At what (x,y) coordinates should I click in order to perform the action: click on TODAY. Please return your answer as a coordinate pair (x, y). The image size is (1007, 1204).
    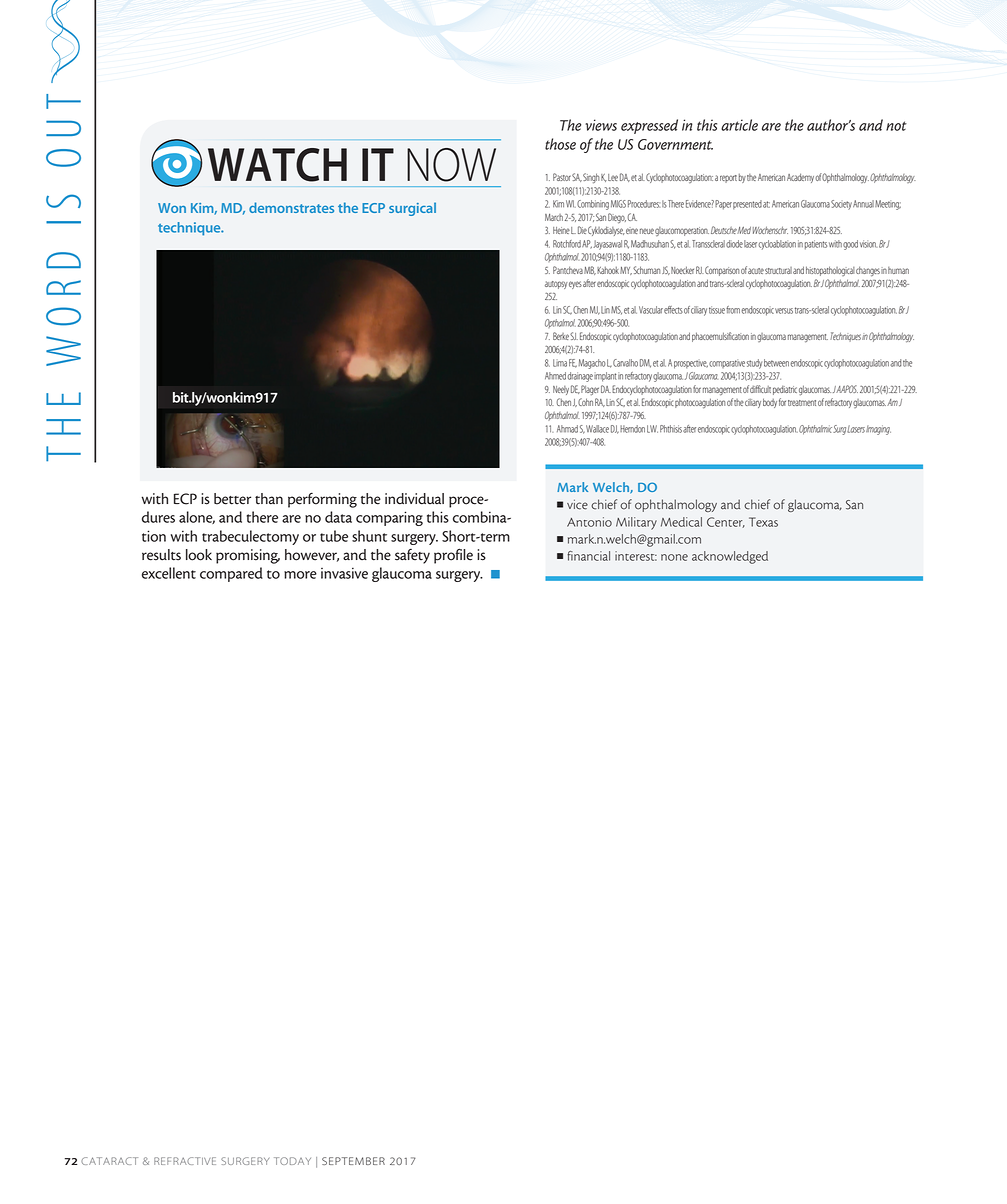
    Looking at the image, I should click on (292, 1161).
